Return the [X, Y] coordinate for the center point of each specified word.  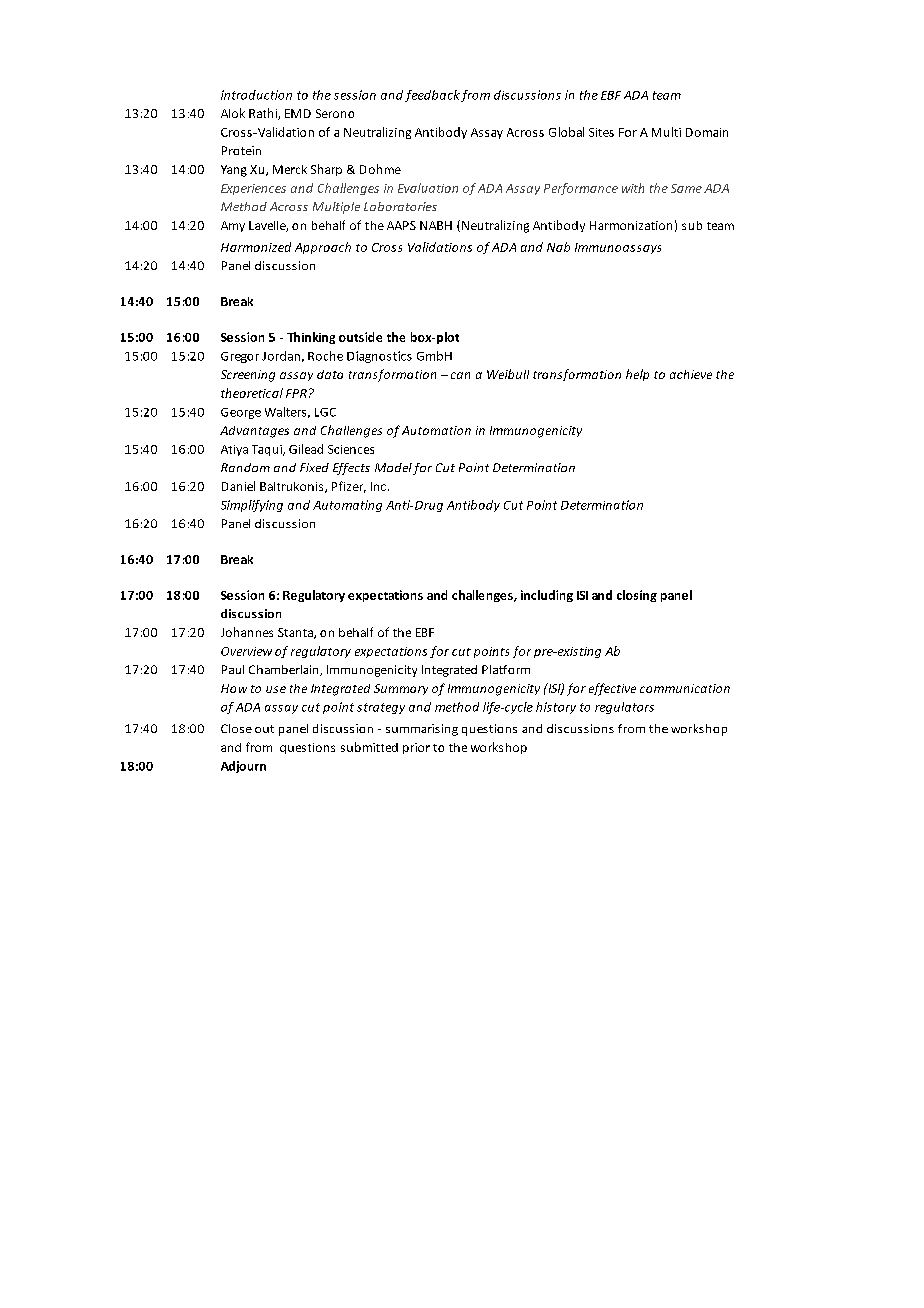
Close [236, 728]
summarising [422, 730]
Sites [601, 132]
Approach [323, 248]
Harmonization [631, 225]
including [547, 596]
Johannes [247, 632]
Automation [436, 430]
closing [637, 596]
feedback [432, 96]
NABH [436, 225]
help [637, 375]
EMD [298, 113]
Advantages [254, 432]
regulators [624, 708]
